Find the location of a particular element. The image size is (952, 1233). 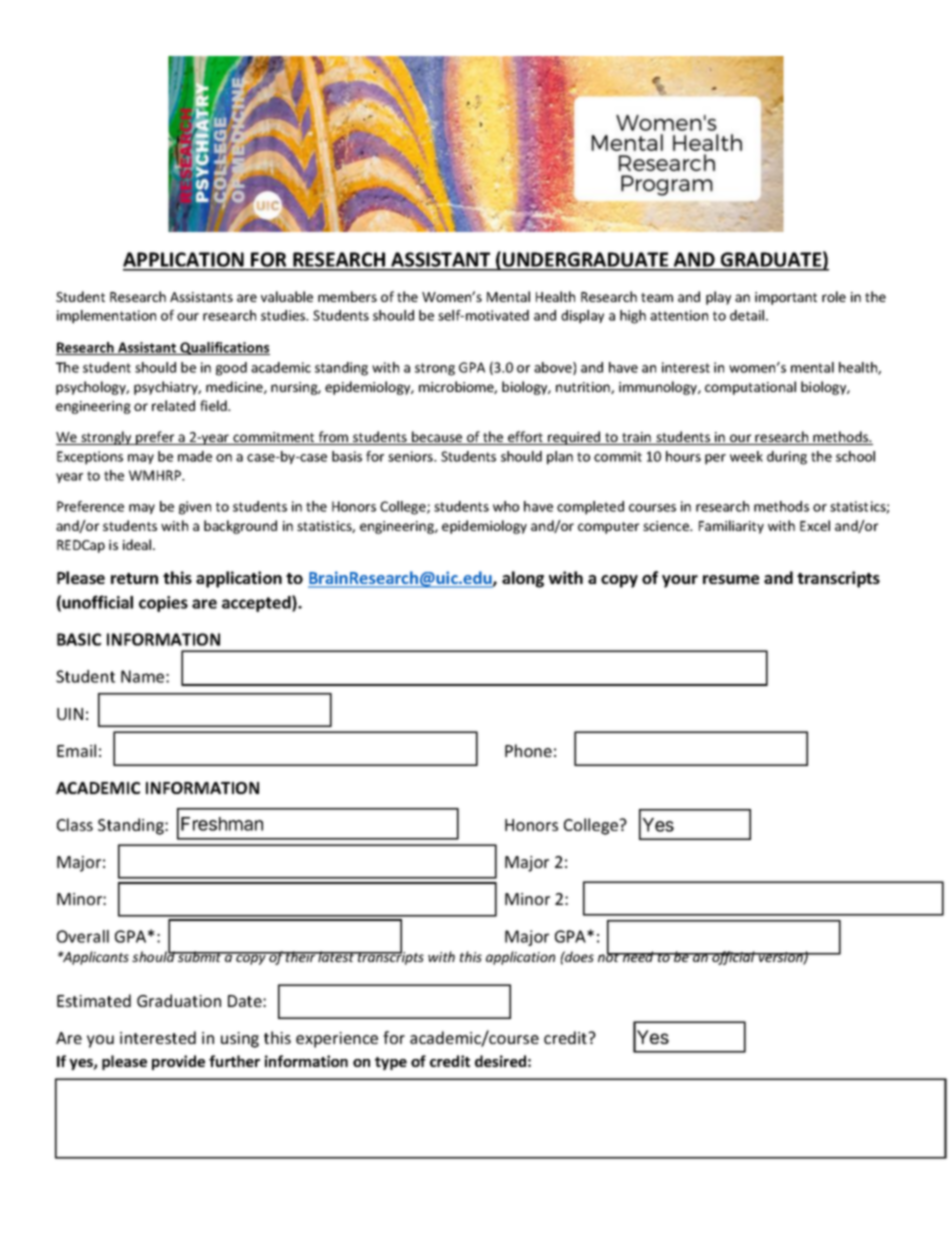

BASIC is located at coordinates (79, 639).
